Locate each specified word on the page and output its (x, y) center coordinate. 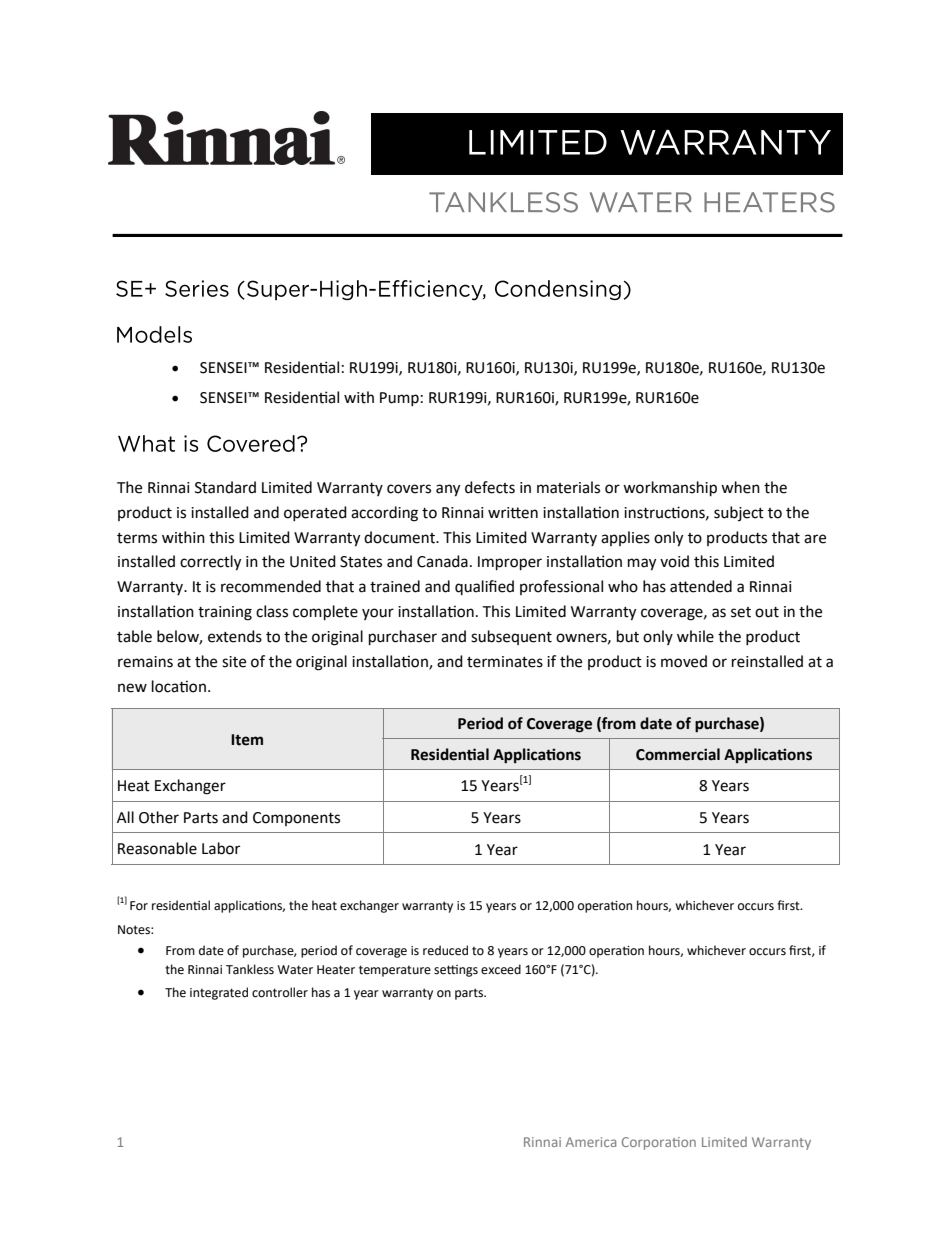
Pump (399, 399)
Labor (221, 848)
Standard (225, 487)
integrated (219, 993)
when (740, 487)
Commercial (678, 754)
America (591, 1142)
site (234, 662)
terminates (505, 662)
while (695, 636)
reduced (445, 950)
